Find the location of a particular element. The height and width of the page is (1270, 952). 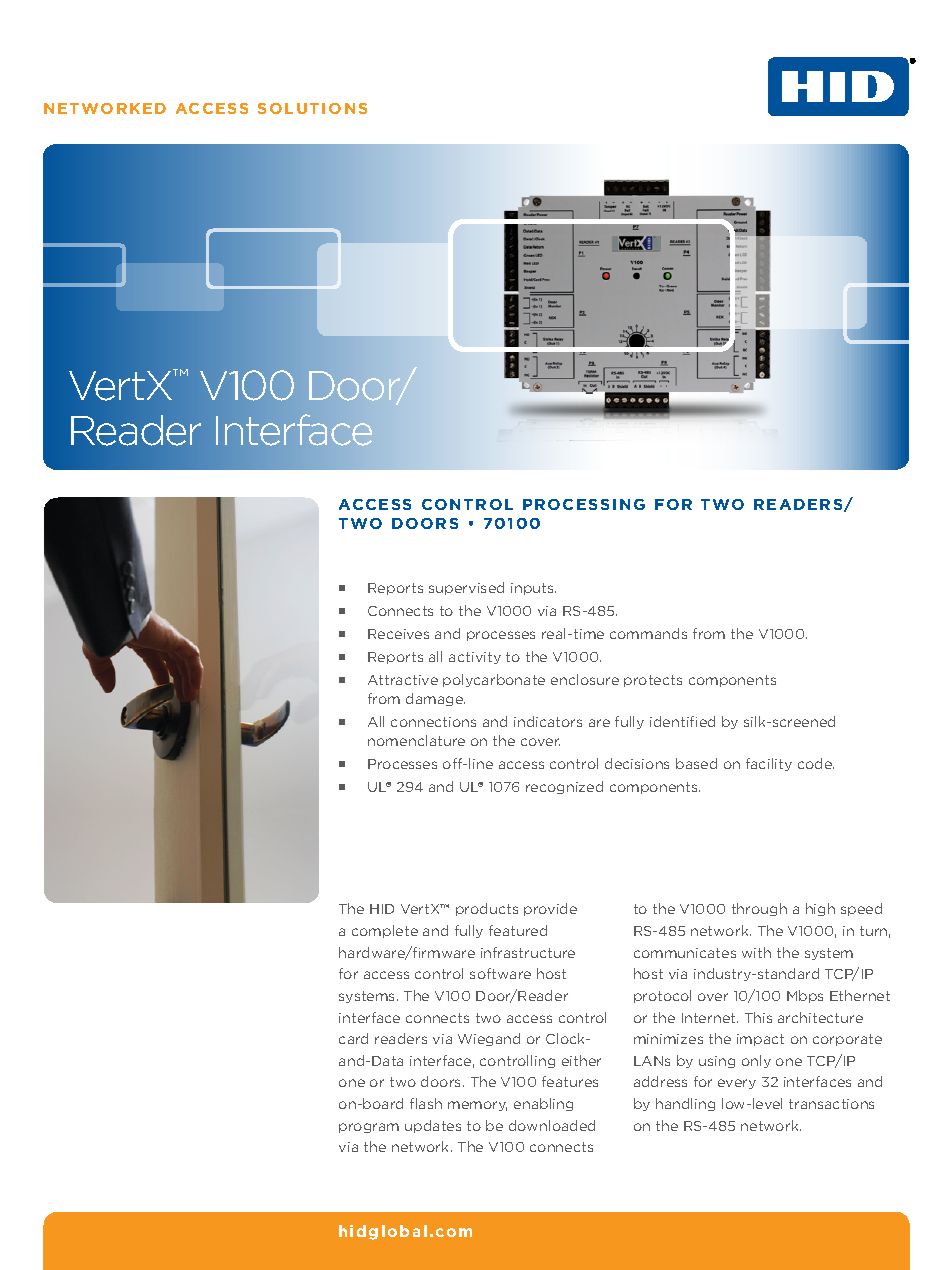

PROCESSING is located at coordinates (584, 504).
